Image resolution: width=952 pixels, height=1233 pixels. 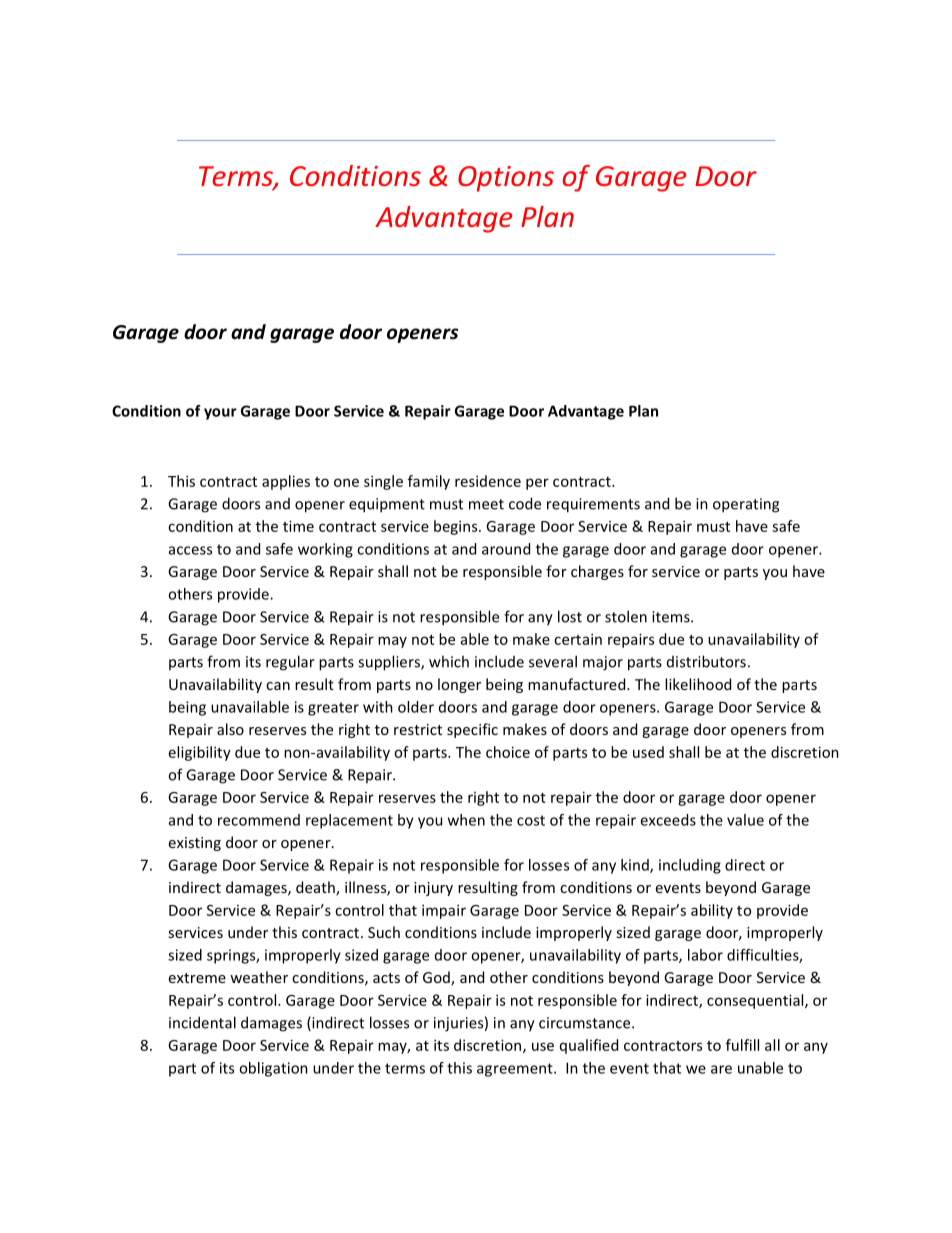 I want to click on regular, so click(x=290, y=663).
